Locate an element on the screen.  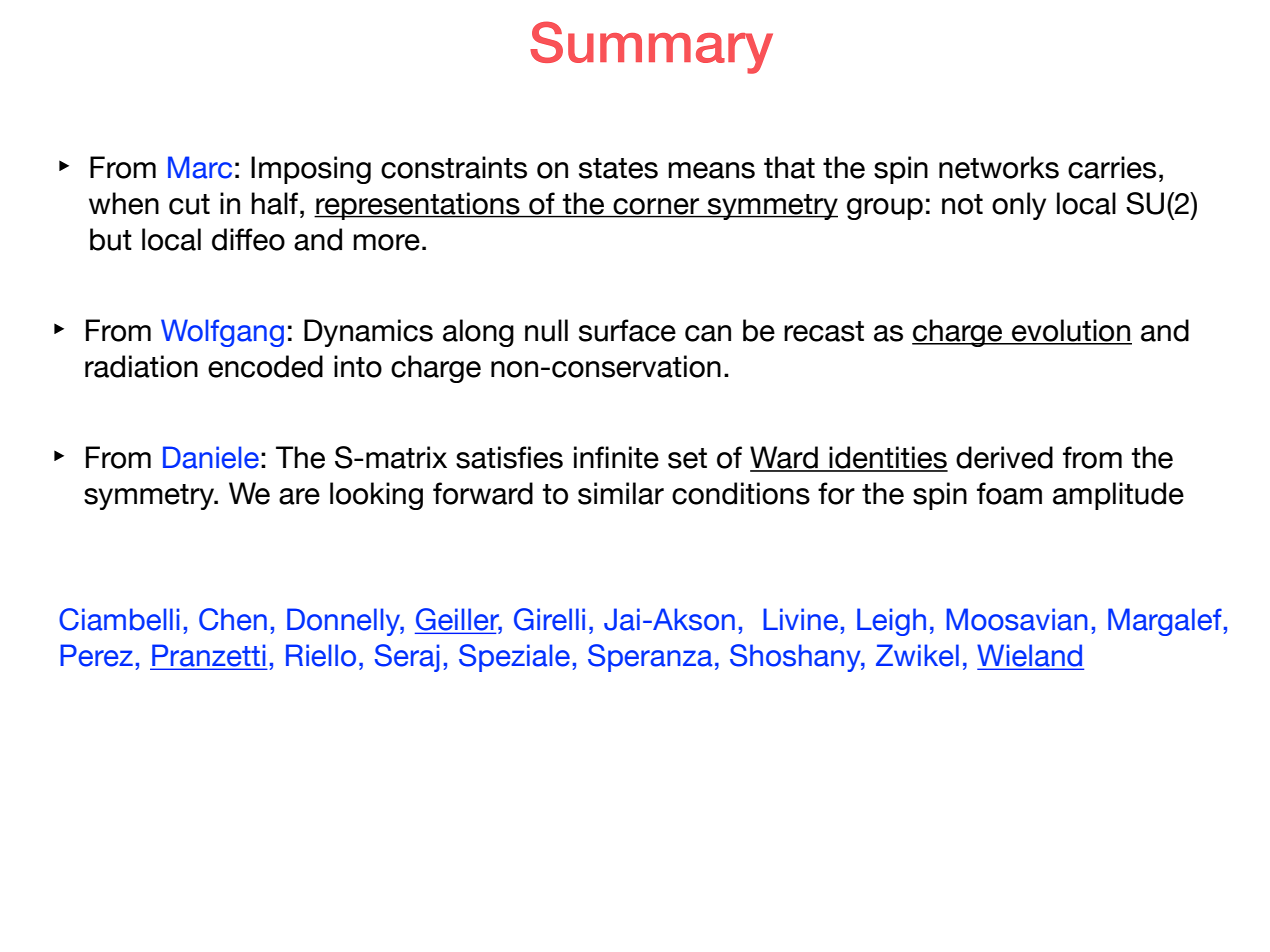
surface is located at coordinates (627, 330).
